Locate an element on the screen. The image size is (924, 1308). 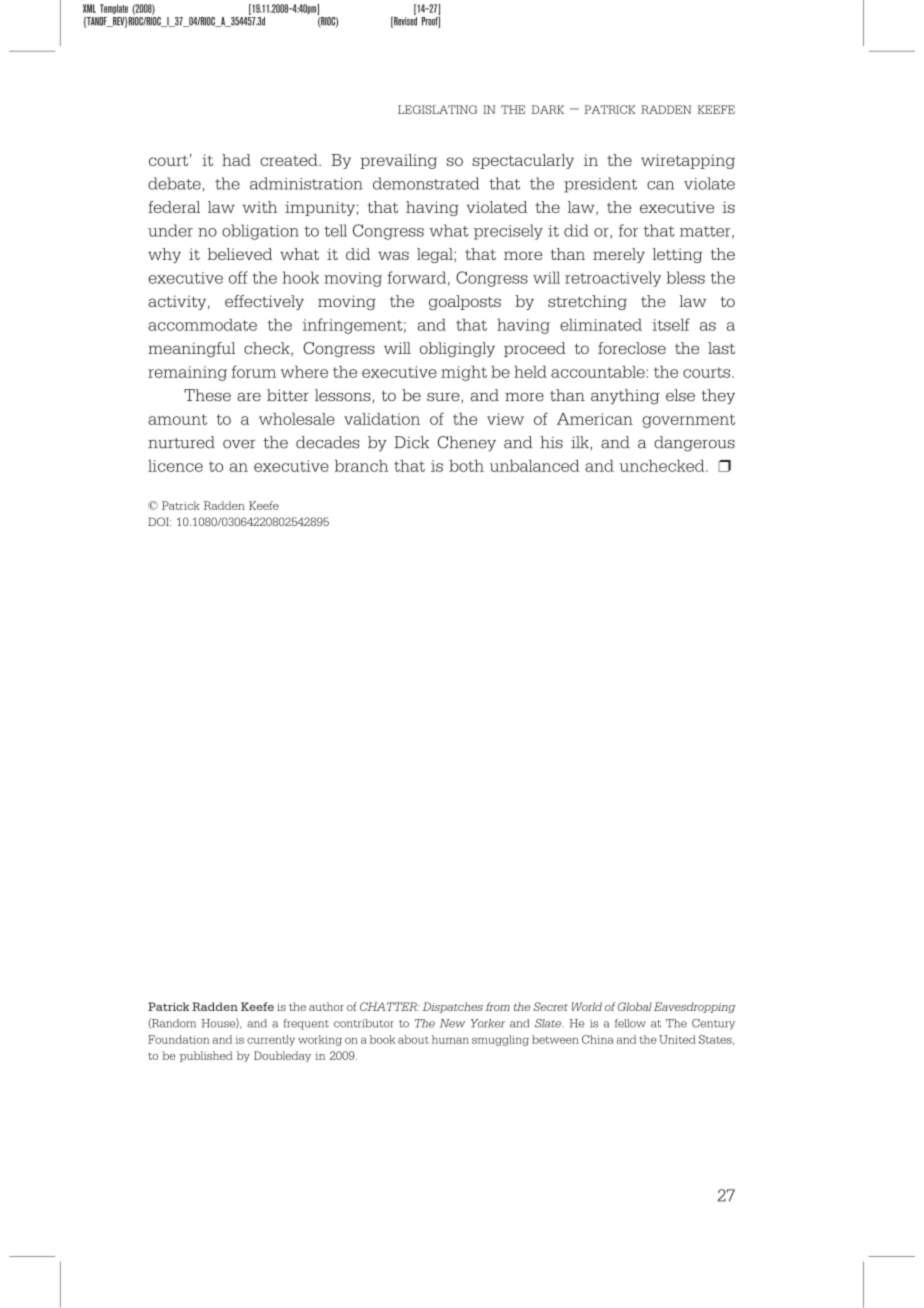
Dispatches is located at coordinates (453, 1007).
